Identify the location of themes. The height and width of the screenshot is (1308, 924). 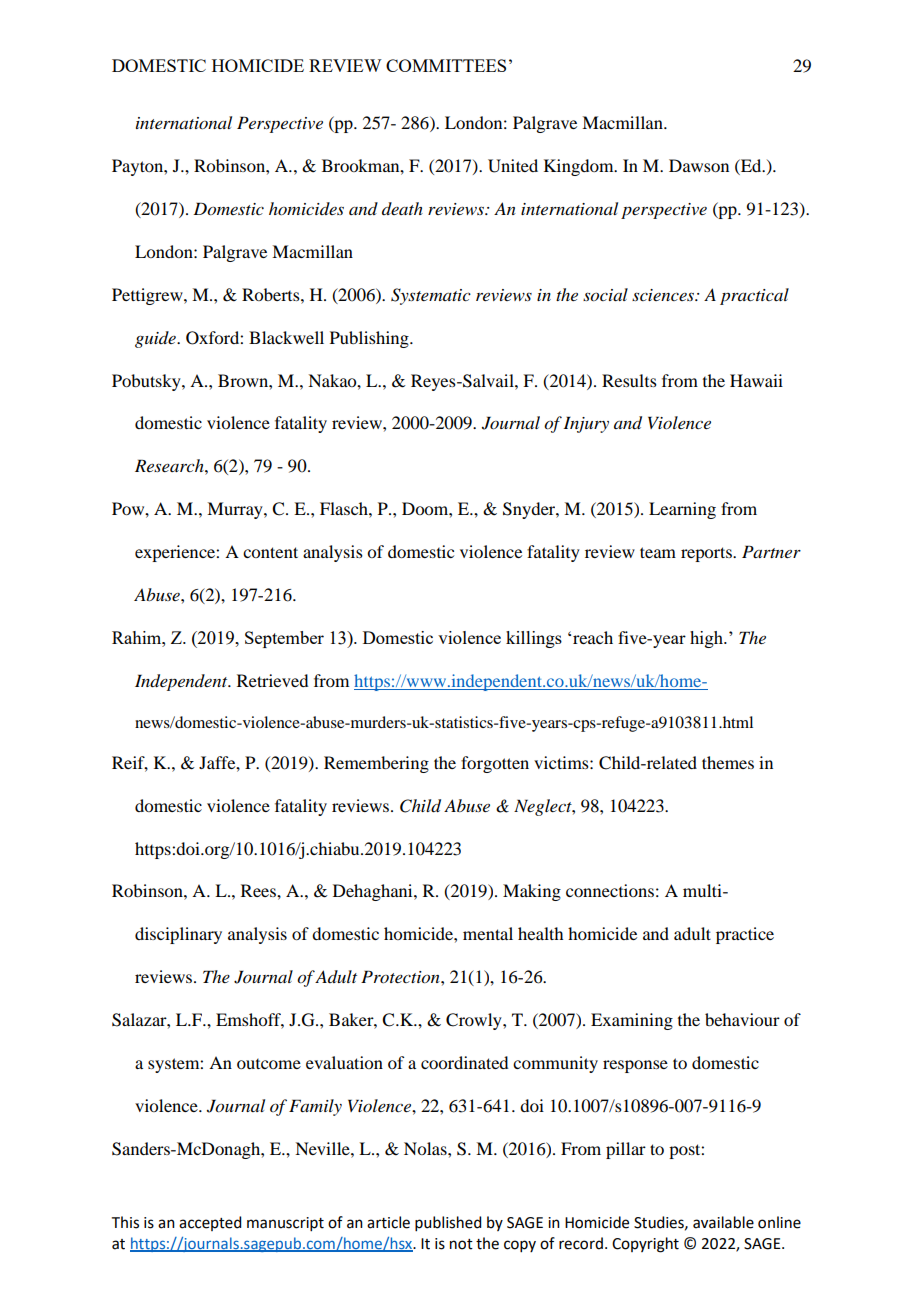
(728, 762).
